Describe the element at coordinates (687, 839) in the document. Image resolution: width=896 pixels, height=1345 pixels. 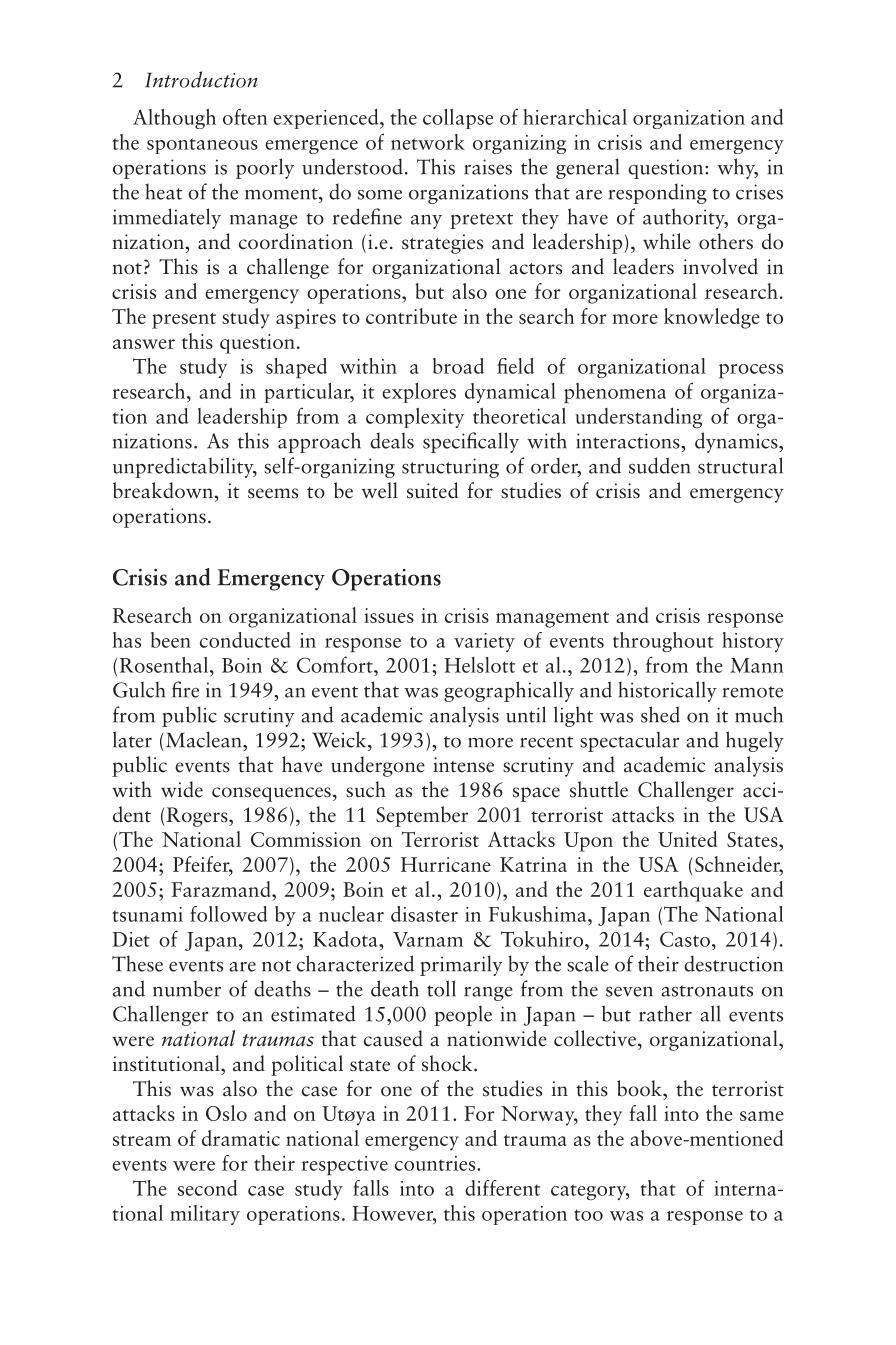
I see `United` at that location.
